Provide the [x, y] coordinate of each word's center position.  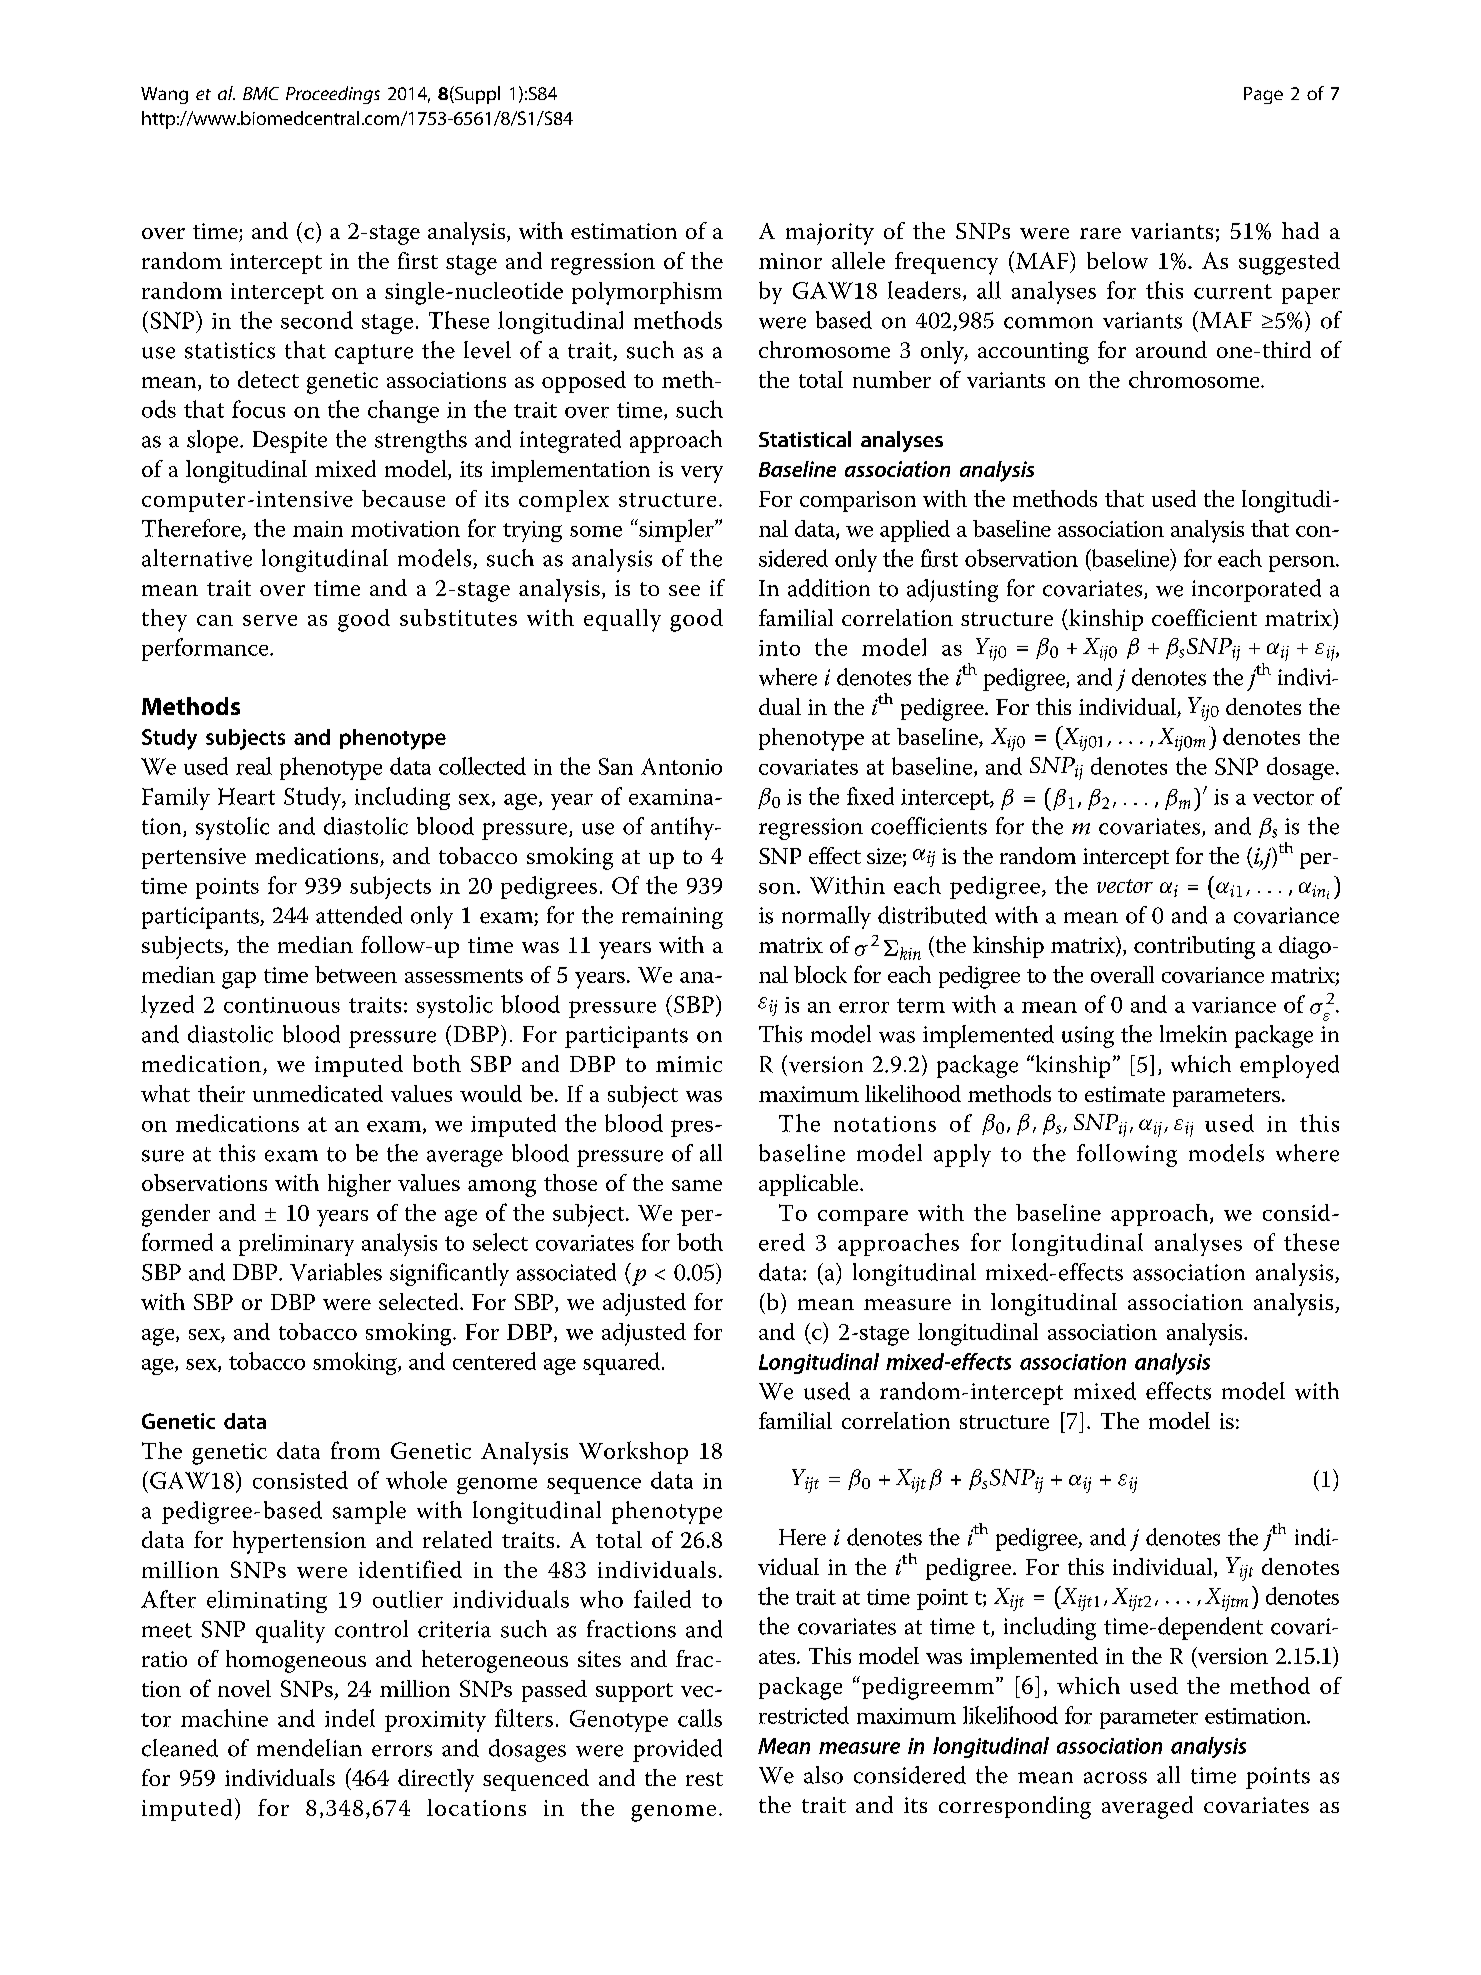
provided [677, 1750]
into [779, 648]
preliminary [296, 1244]
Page [1263, 95]
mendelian [309, 1748]
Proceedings [333, 95]
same [697, 1185]
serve [270, 620]
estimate [1125, 1094]
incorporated [1256, 590]
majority [830, 234]
